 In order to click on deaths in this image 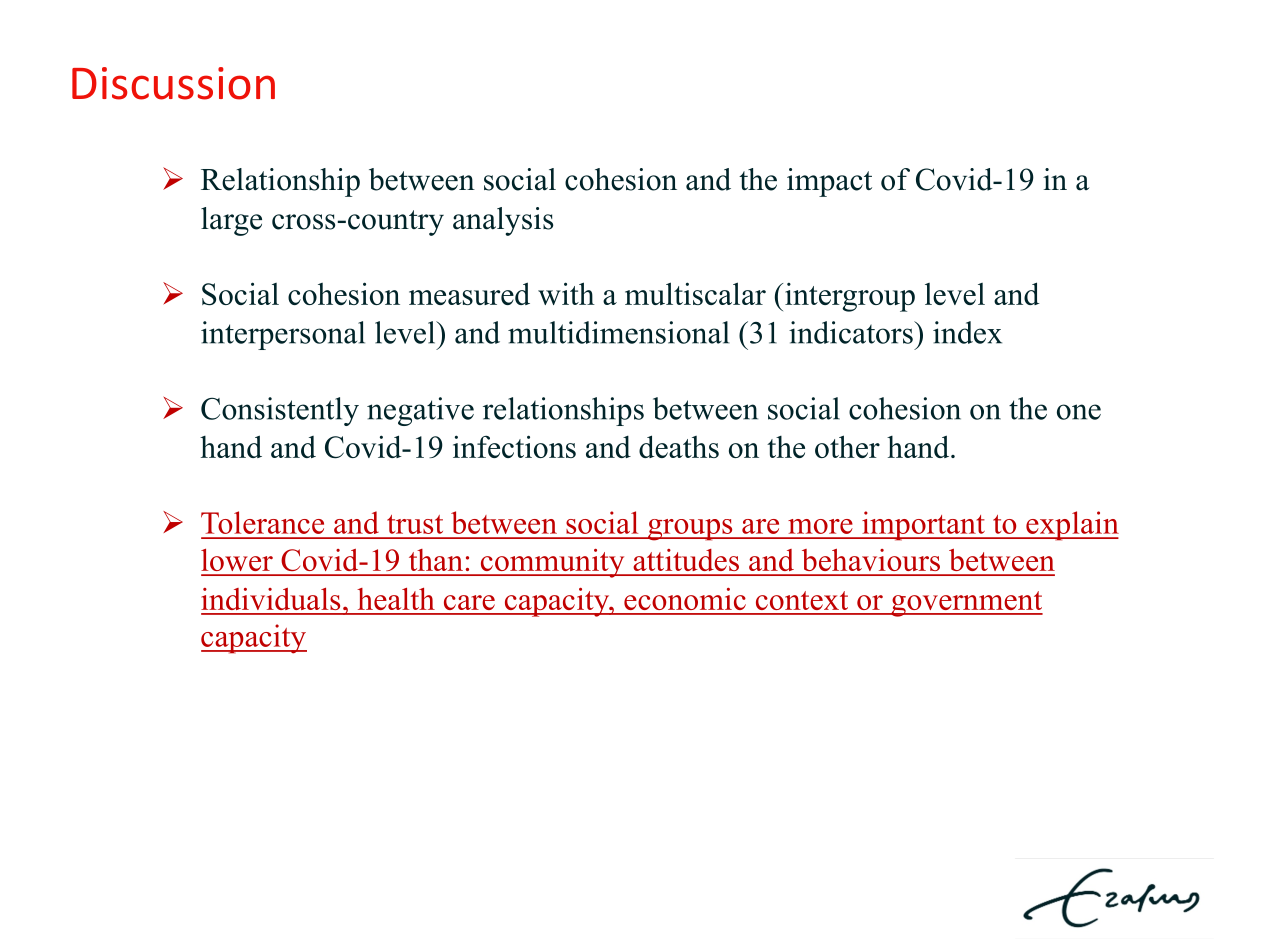, I will do `click(679, 446)`.
